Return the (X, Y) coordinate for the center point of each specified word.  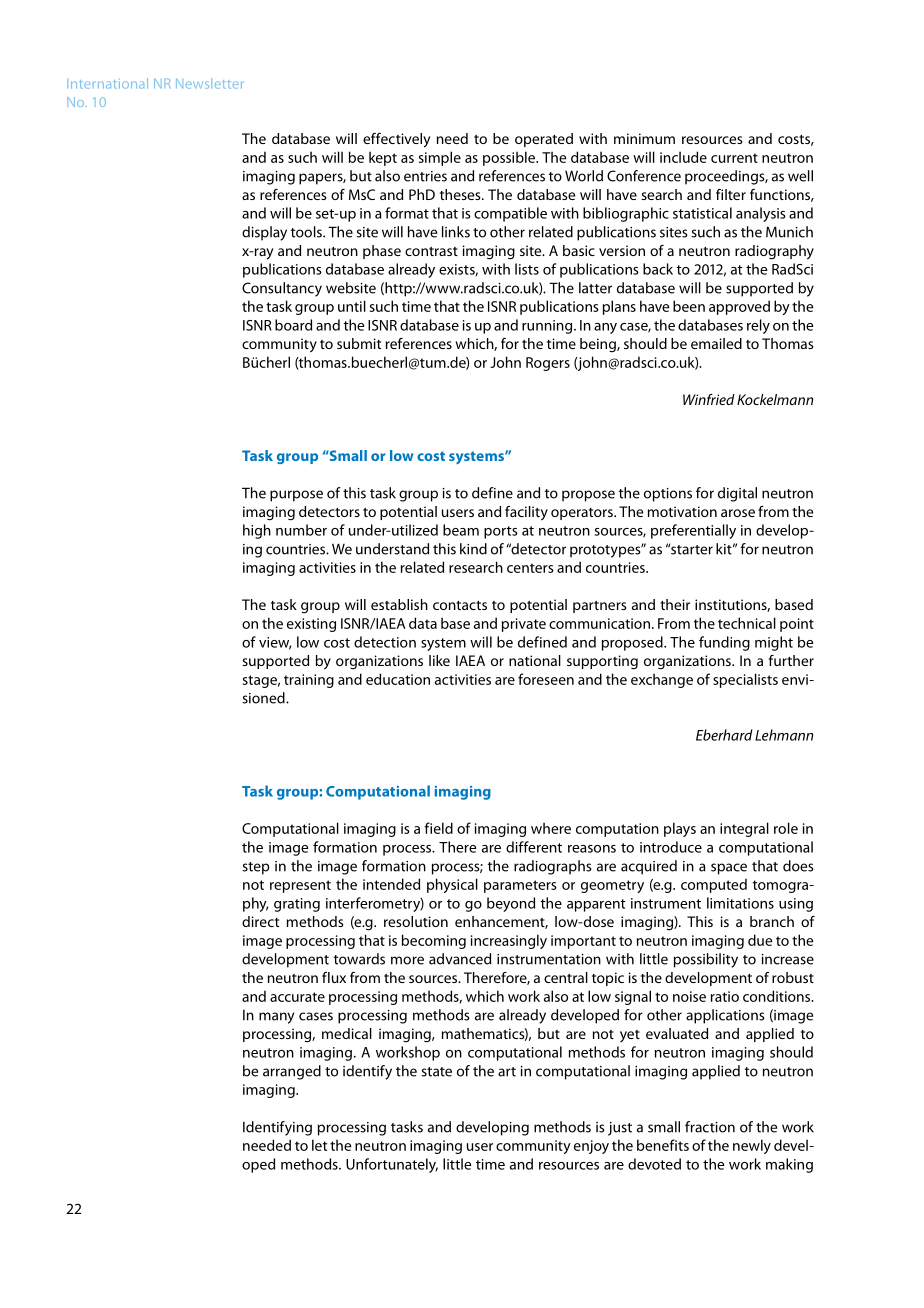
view (275, 643)
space (729, 869)
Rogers (548, 364)
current (734, 158)
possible (510, 158)
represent (300, 886)
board (293, 325)
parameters (520, 886)
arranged (292, 1072)
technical (747, 623)
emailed (716, 343)
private (524, 625)
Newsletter (209, 83)
